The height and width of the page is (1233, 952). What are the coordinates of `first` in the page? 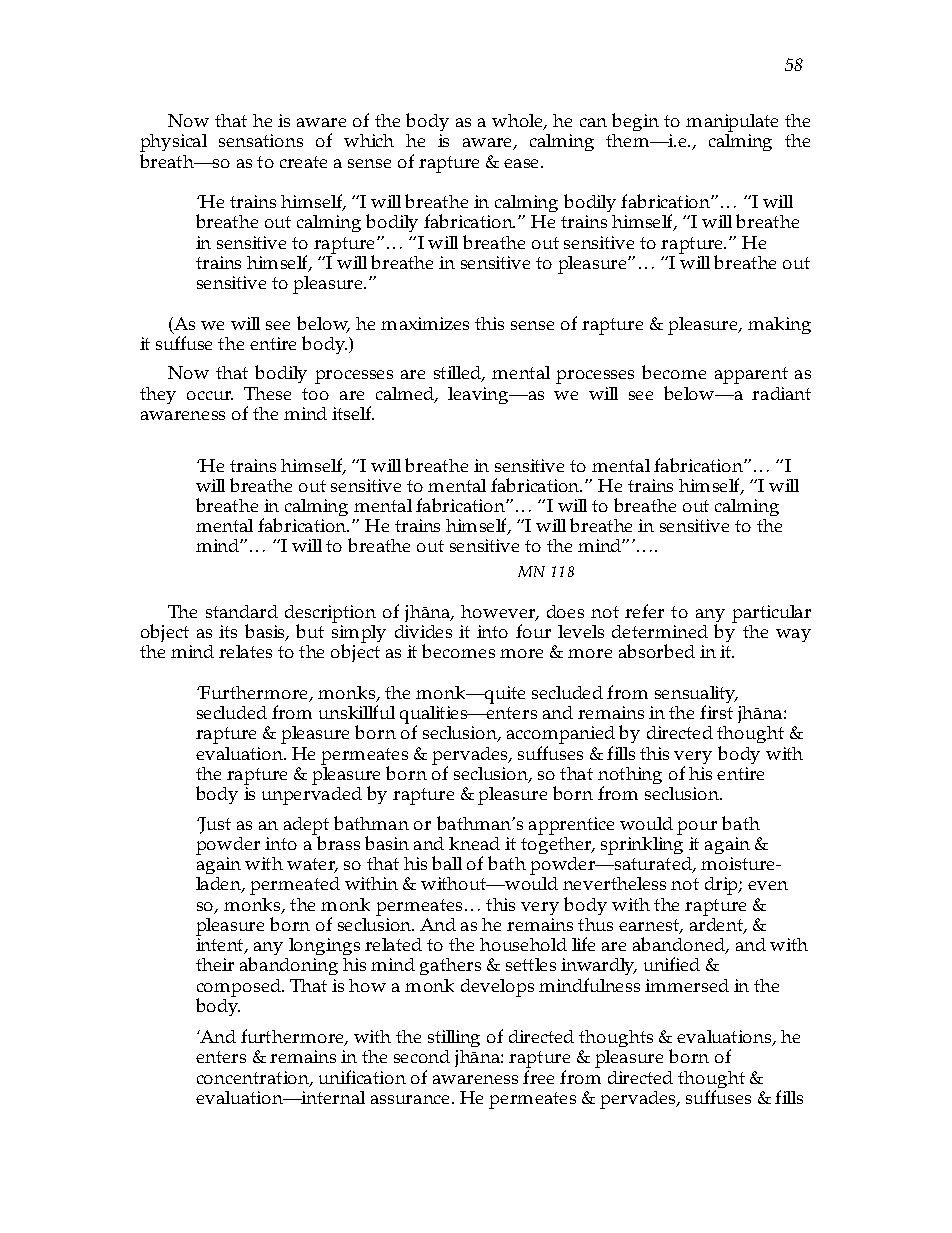 It's located at (716, 712).
